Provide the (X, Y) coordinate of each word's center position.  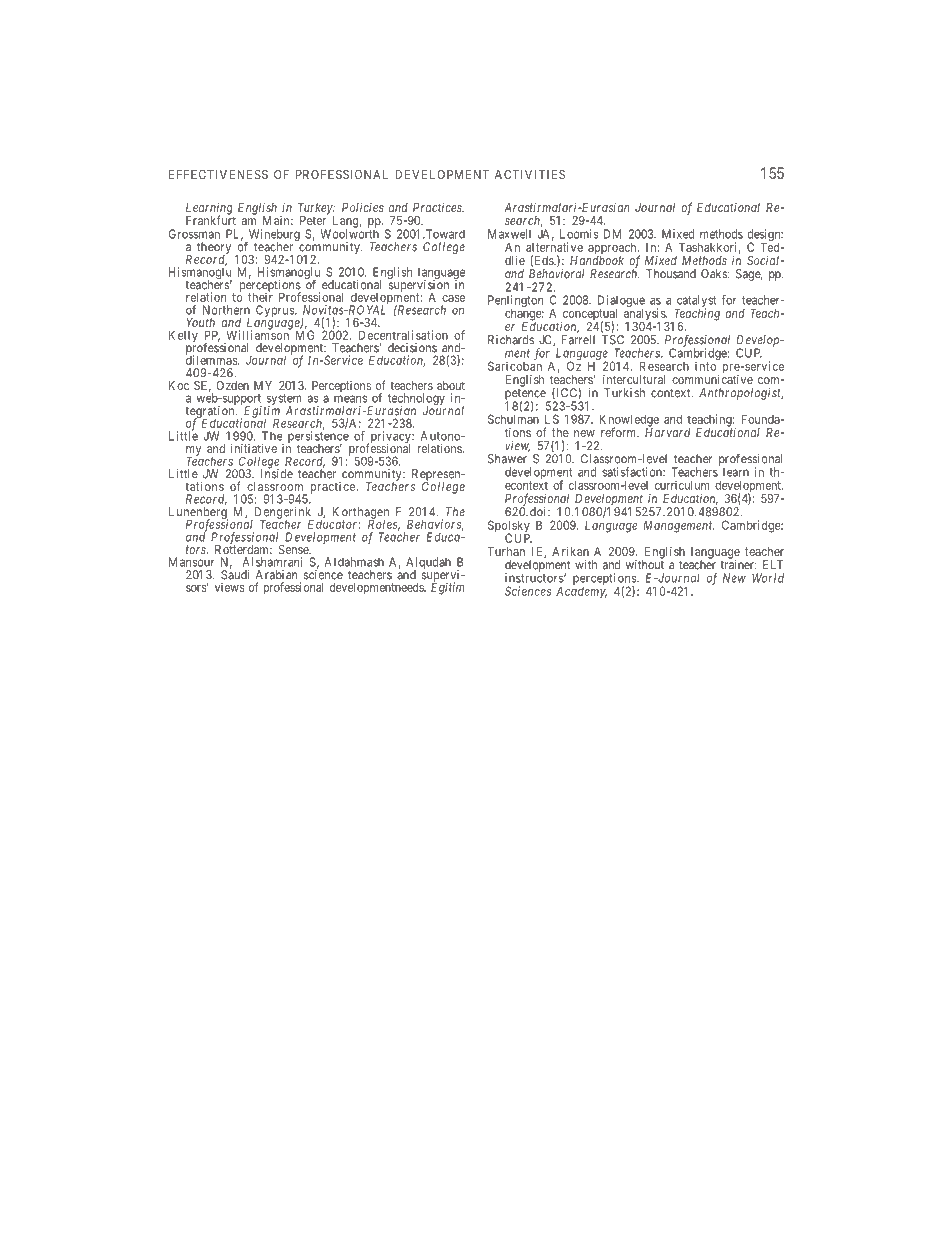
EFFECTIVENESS (218, 174)
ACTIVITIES (530, 174)
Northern (226, 310)
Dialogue (621, 302)
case (453, 298)
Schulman (513, 419)
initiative (254, 448)
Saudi (235, 574)
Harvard (667, 431)
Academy (581, 592)
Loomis (579, 234)
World (768, 578)
